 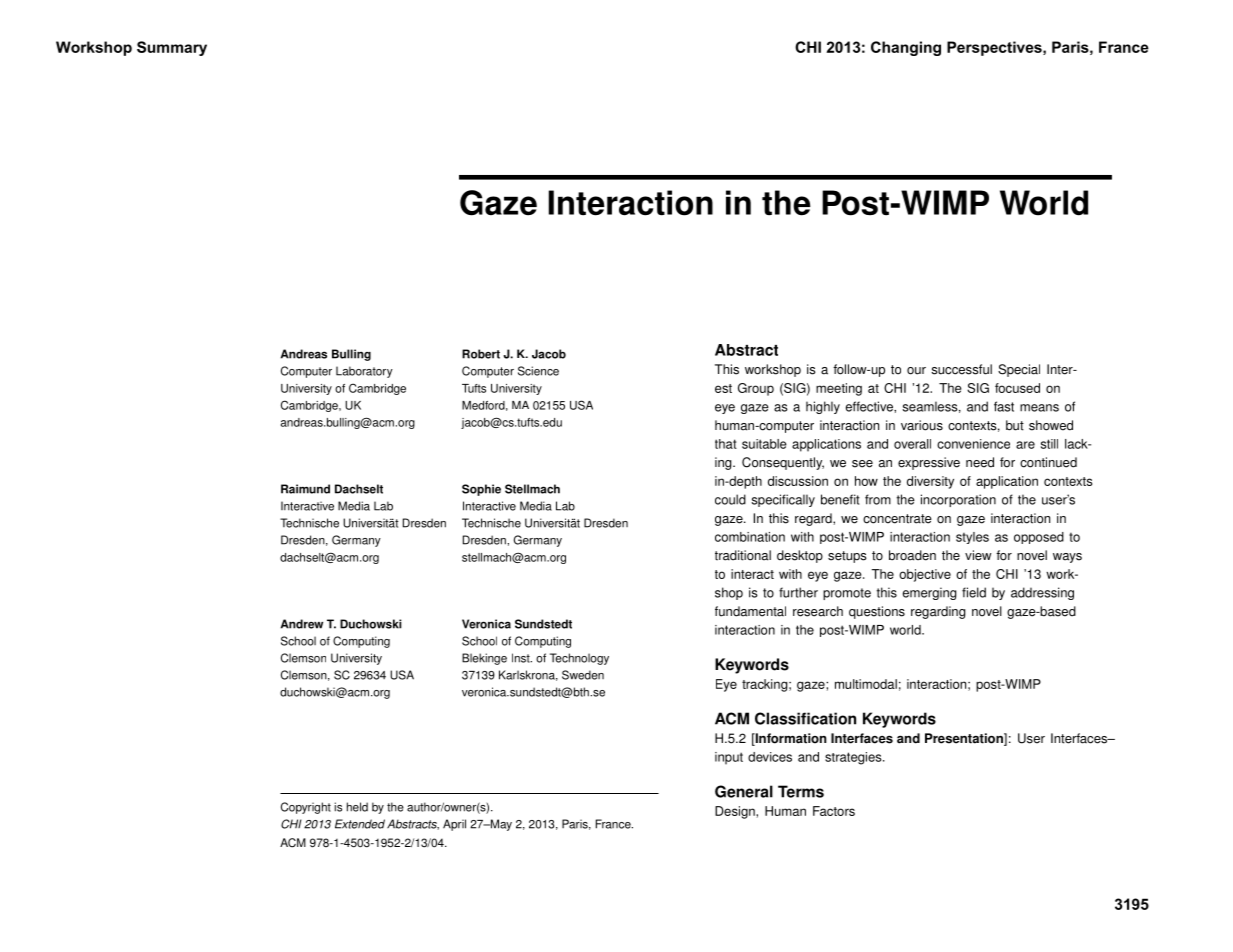 What do you see at coordinates (906, 48) in the screenshot?
I see `Changing` at bounding box center [906, 48].
